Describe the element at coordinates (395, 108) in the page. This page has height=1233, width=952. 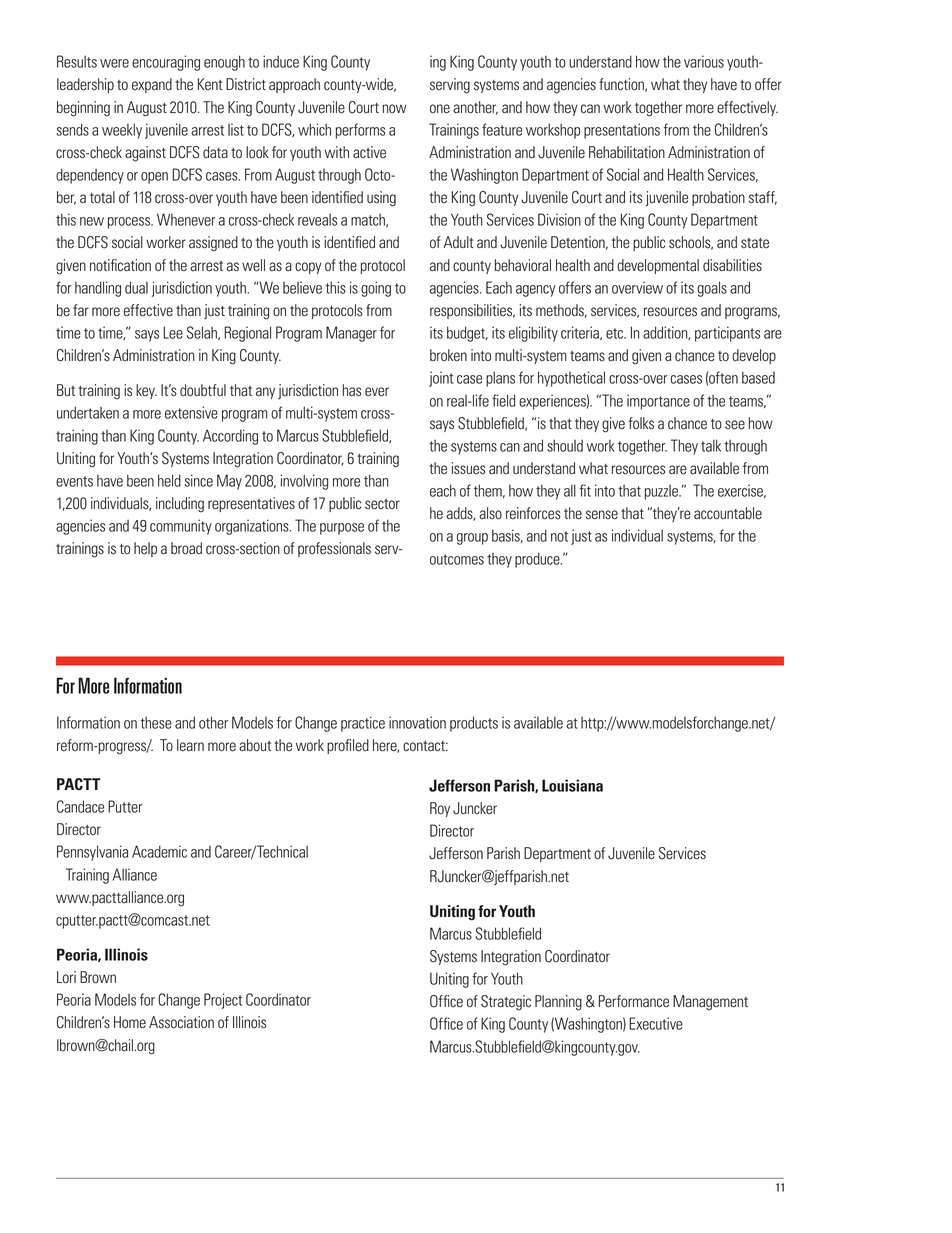
I see `now` at that location.
